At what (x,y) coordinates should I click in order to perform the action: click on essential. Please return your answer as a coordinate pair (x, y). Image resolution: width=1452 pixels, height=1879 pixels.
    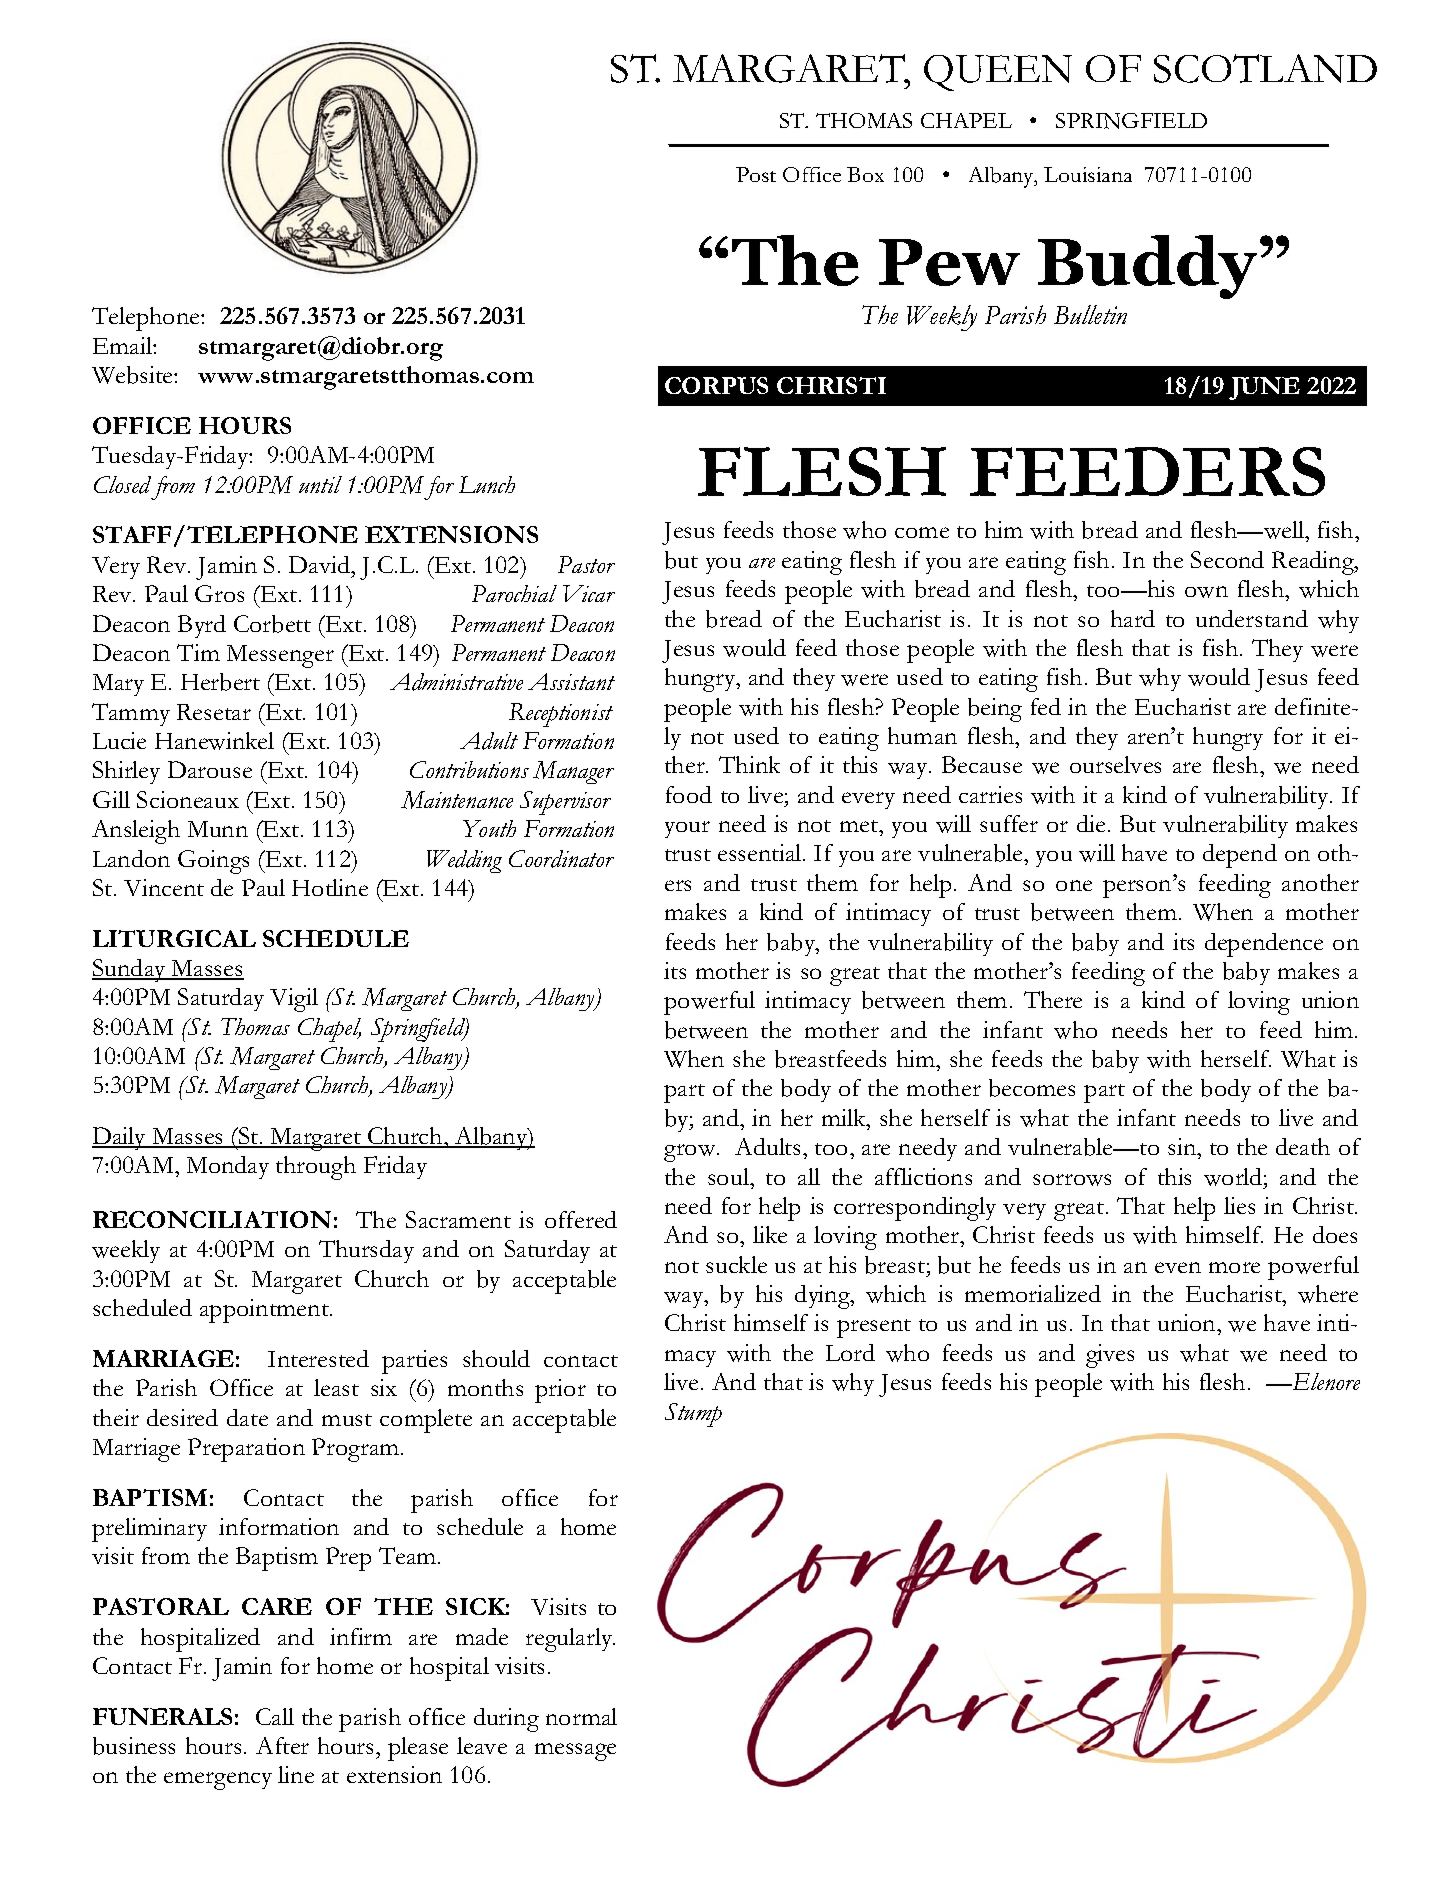
    Looking at the image, I should click on (761, 852).
